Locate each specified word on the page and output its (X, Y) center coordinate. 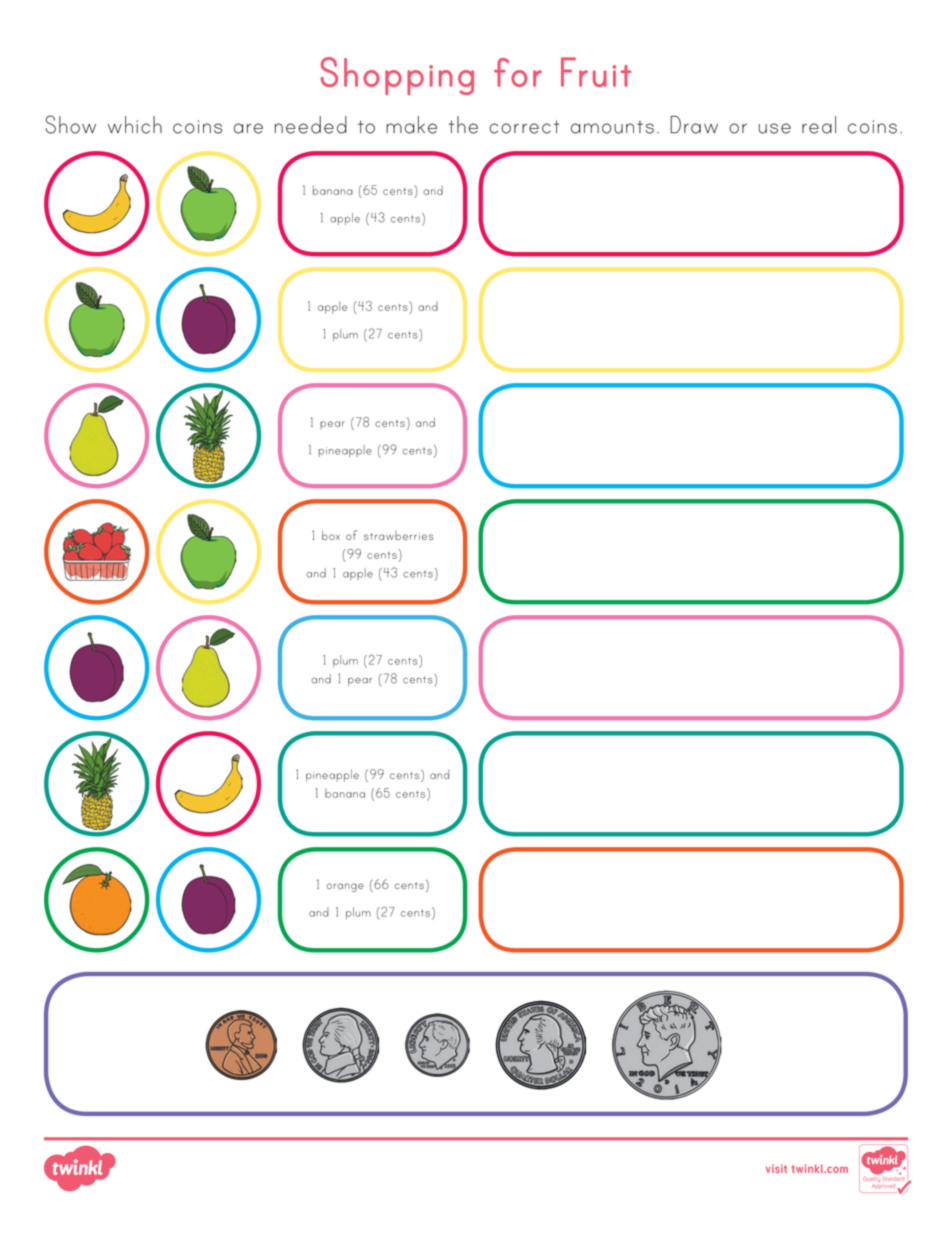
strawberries (398, 535)
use (775, 128)
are (248, 128)
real (819, 125)
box (331, 535)
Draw (694, 125)
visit (776, 1168)
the (463, 125)
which (135, 125)
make (411, 125)
